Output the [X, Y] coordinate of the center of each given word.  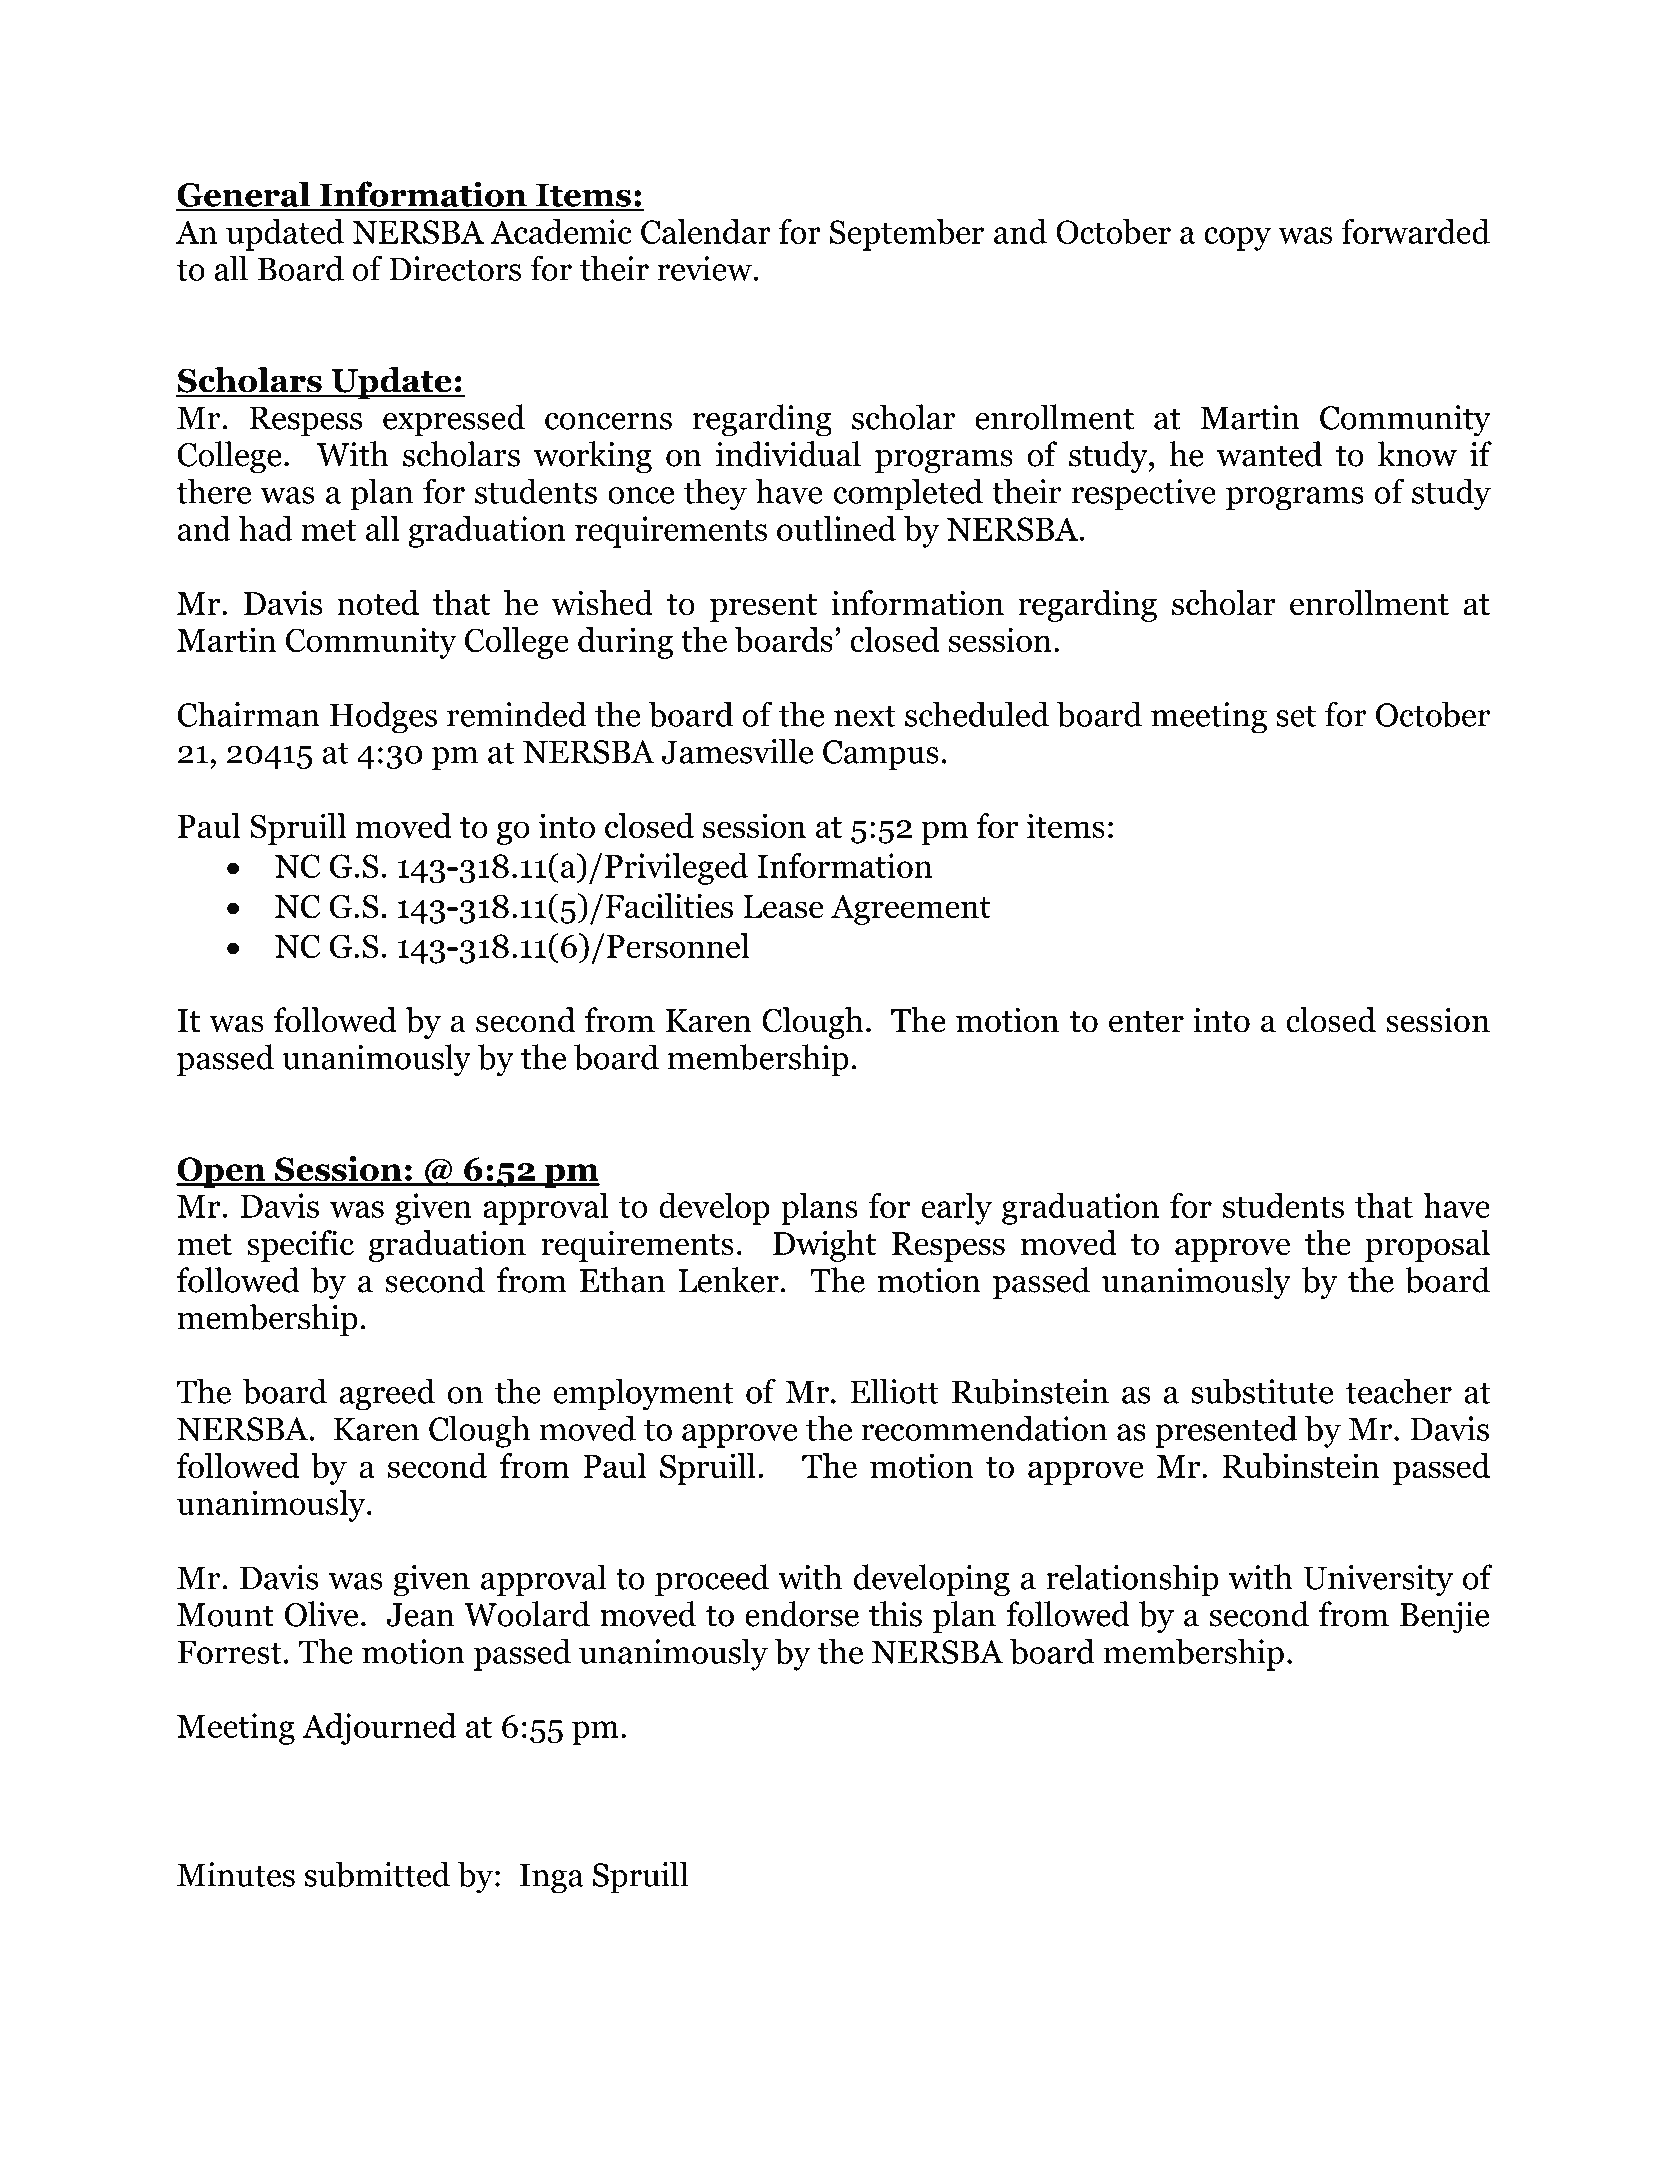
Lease [783, 907]
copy [1237, 239]
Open [222, 1172]
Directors [455, 268]
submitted [377, 1874]
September [907, 235]
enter [1146, 1022]
